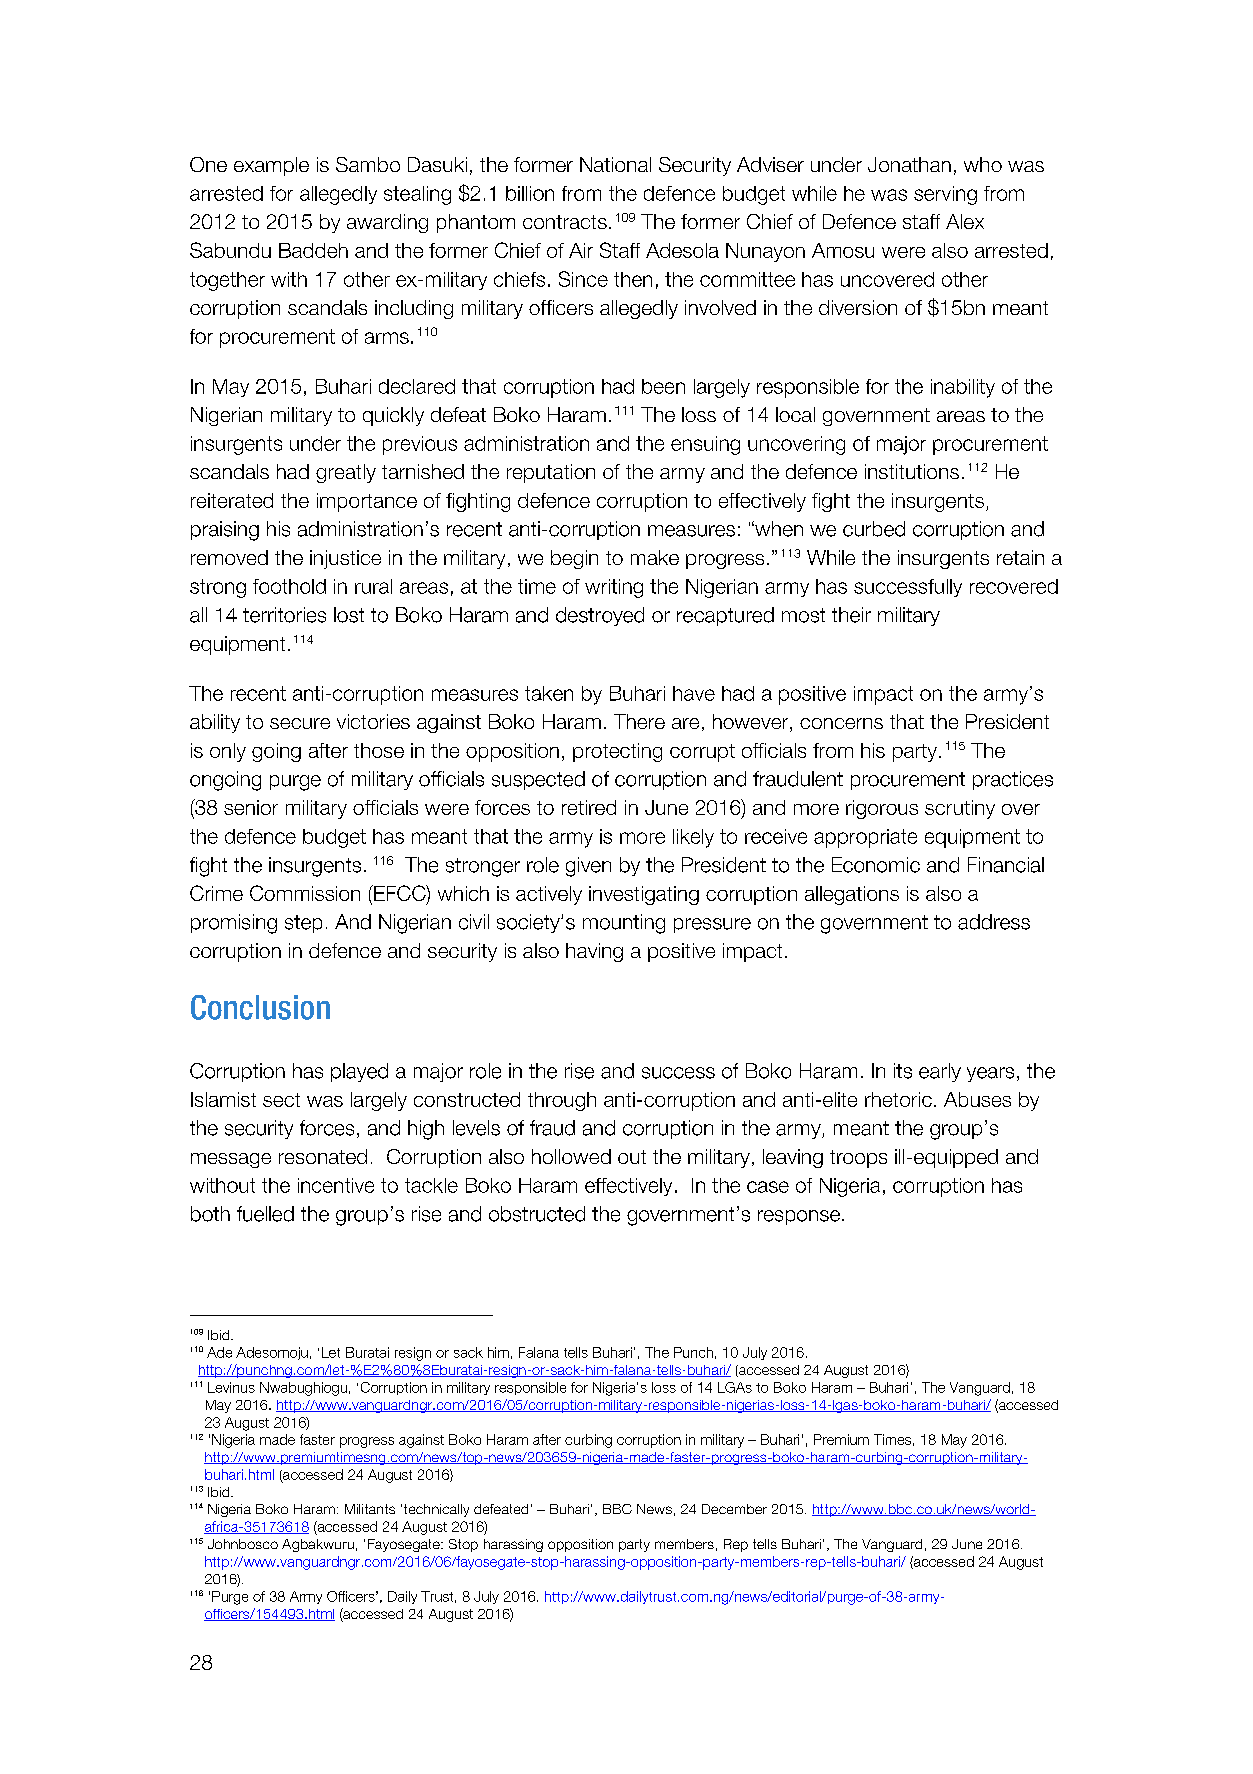 The image size is (1253, 1774). What do you see at coordinates (251, 807) in the document?
I see `senior` at bounding box center [251, 807].
